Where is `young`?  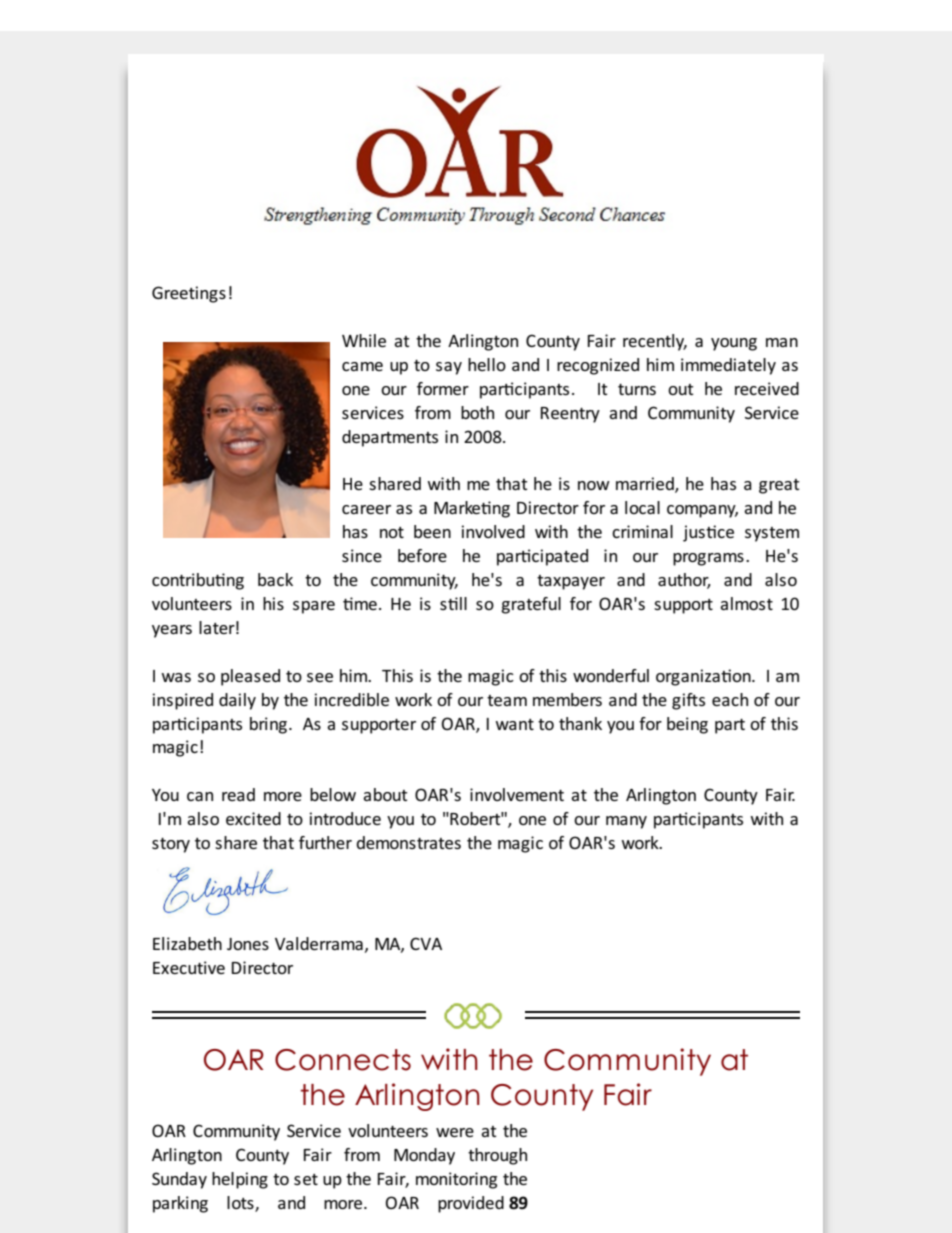
young is located at coordinates (734, 344).
